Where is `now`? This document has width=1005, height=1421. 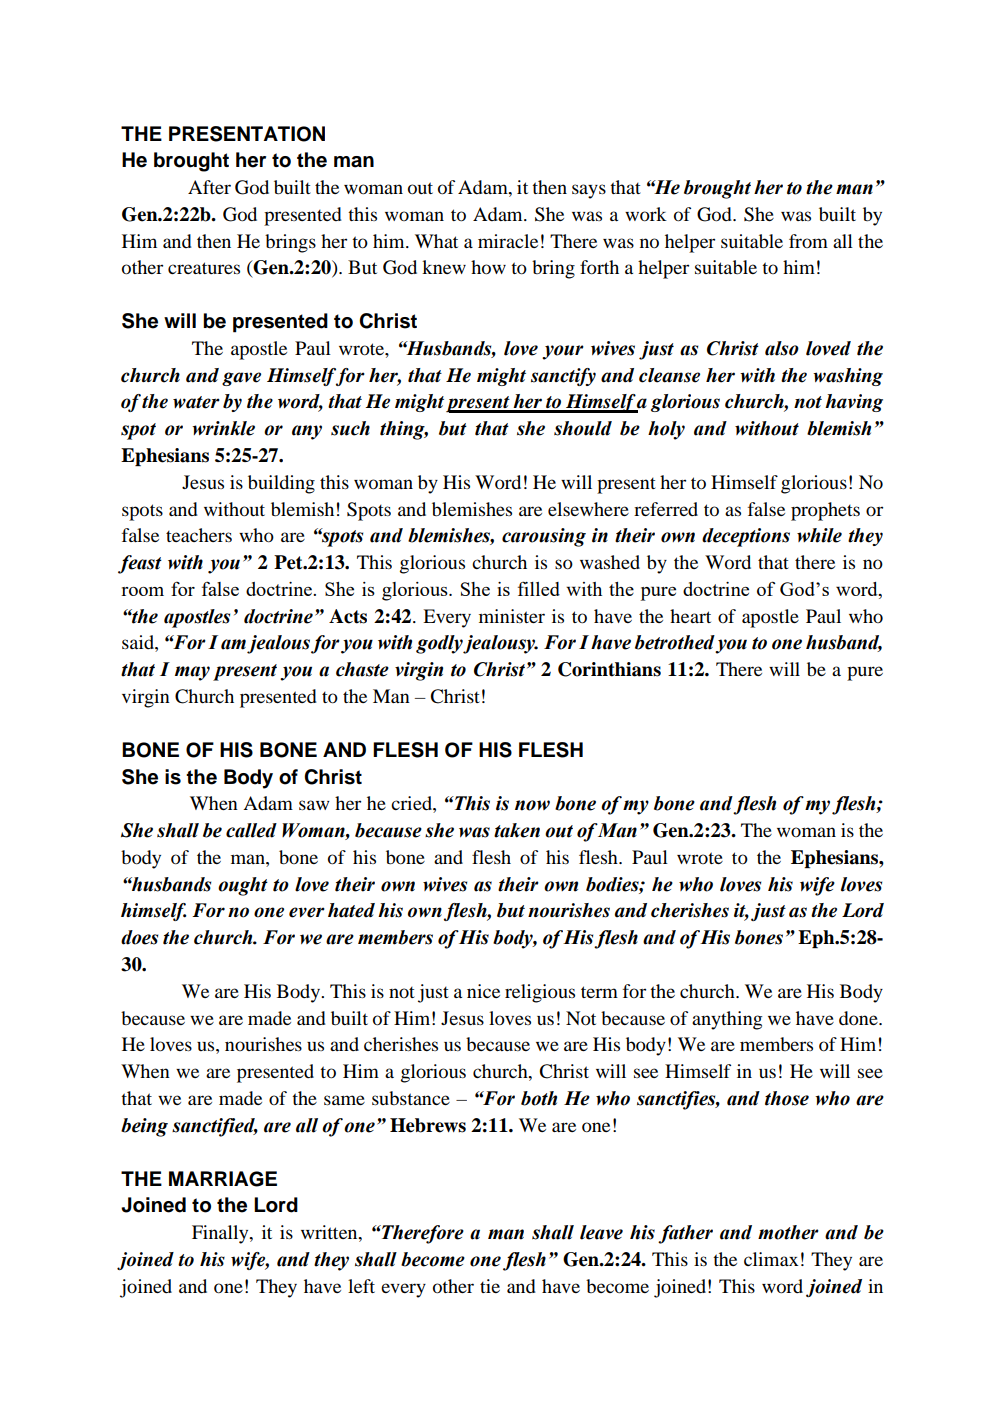 now is located at coordinates (532, 805).
